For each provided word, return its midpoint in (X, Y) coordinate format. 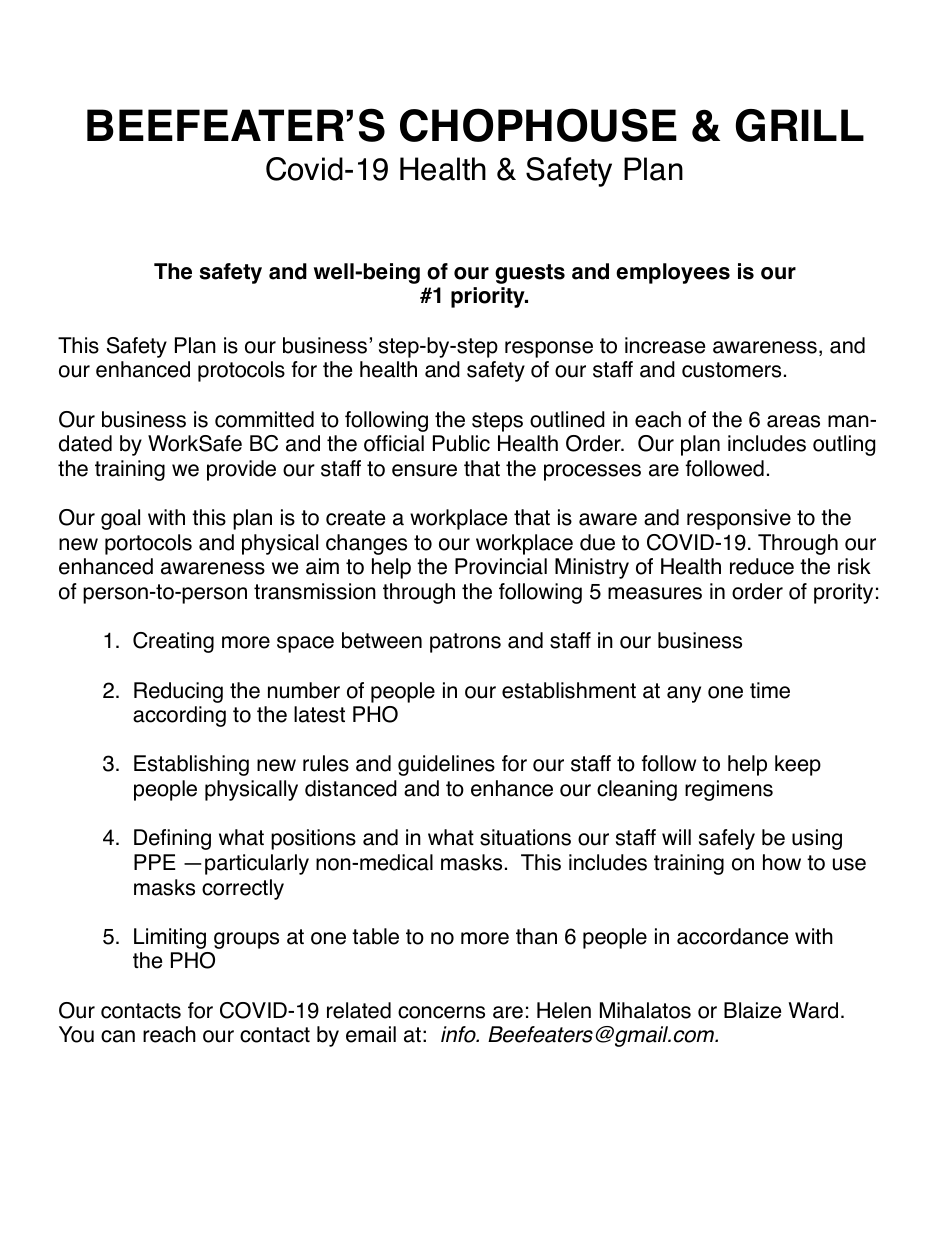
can (118, 1036)
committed (264, 419)
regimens (729, 790)
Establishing (191, 765)
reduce (762, 566)
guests (530, 274)
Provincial (501, 566)
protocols (241, 371)
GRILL (800, 125)
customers (731, 370)
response (549, 349)
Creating (173, 642)
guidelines (446, 765)
